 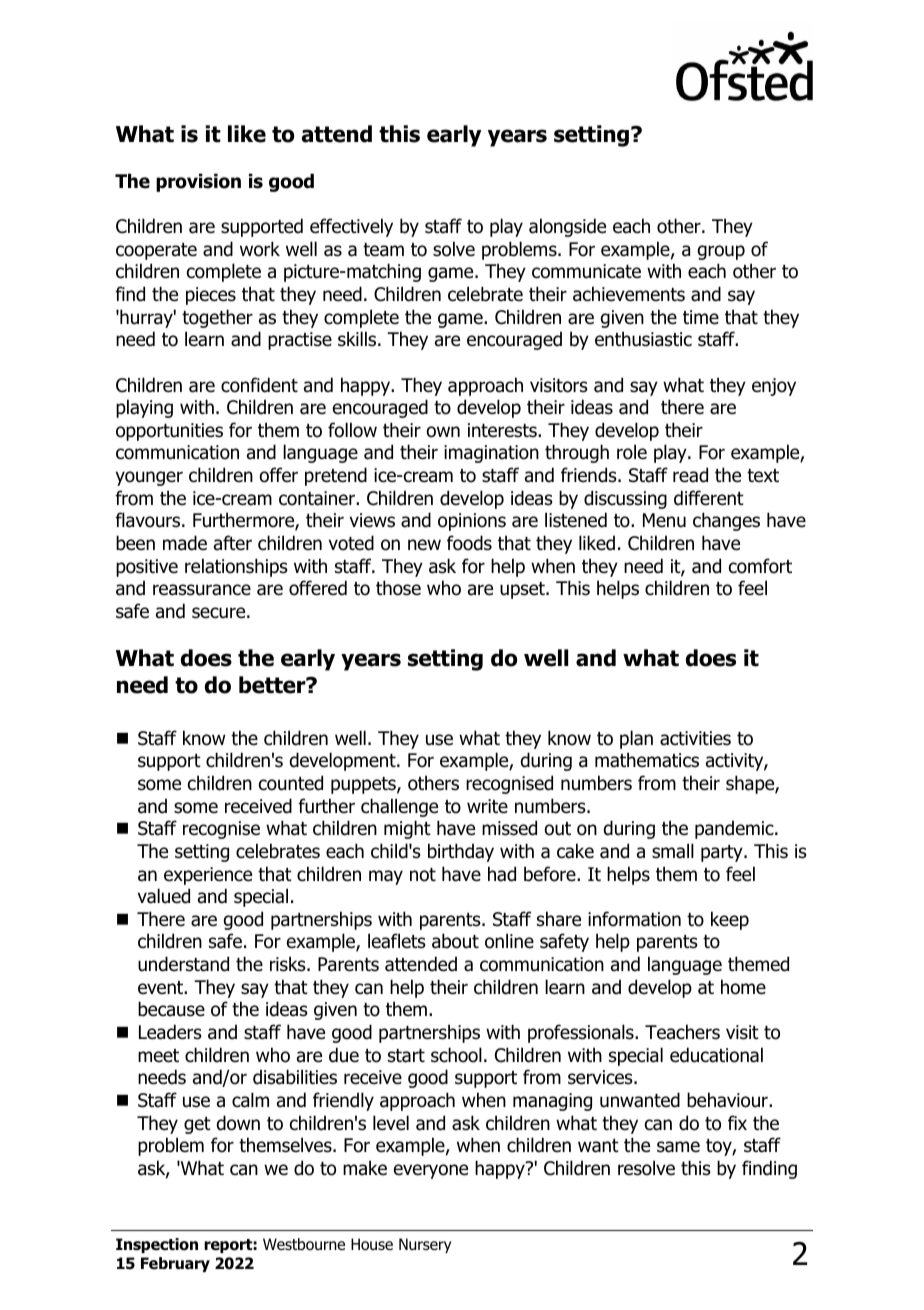 I want to click on home, so click(x=743, y=987).
